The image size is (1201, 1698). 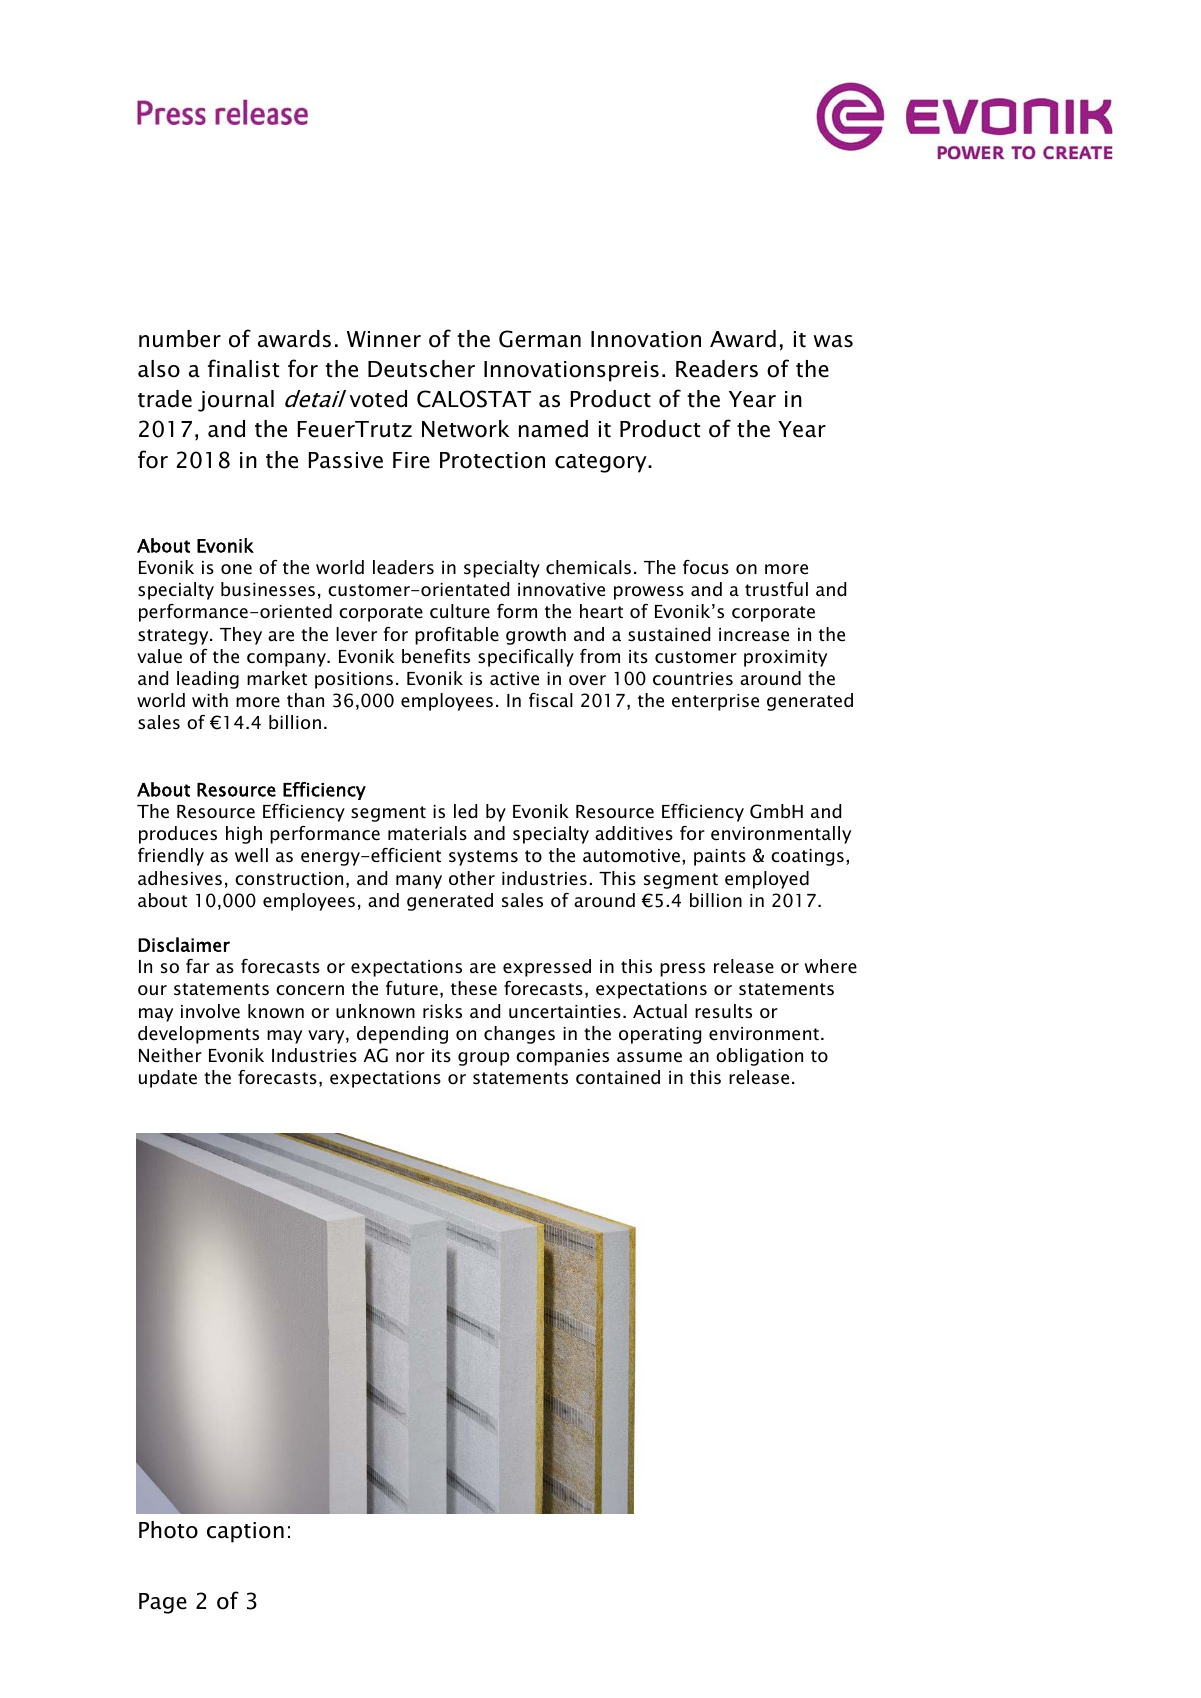 I want to click on results, so click(x=723, y=1011).
